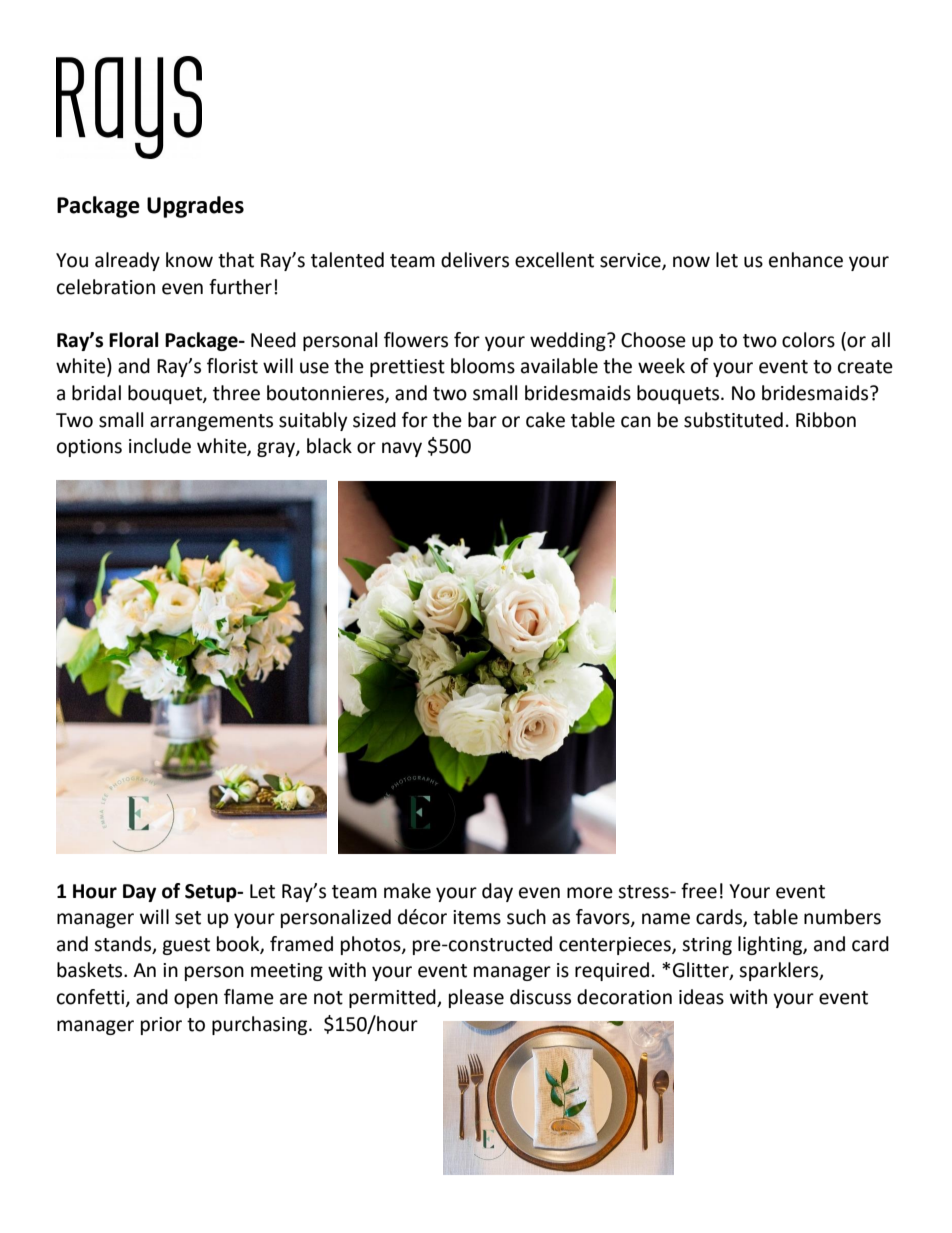 This screenshot has width=952, height=1233. Describe the element at coordinates (160, 446) in the screenshot. I see `include` at that location.
